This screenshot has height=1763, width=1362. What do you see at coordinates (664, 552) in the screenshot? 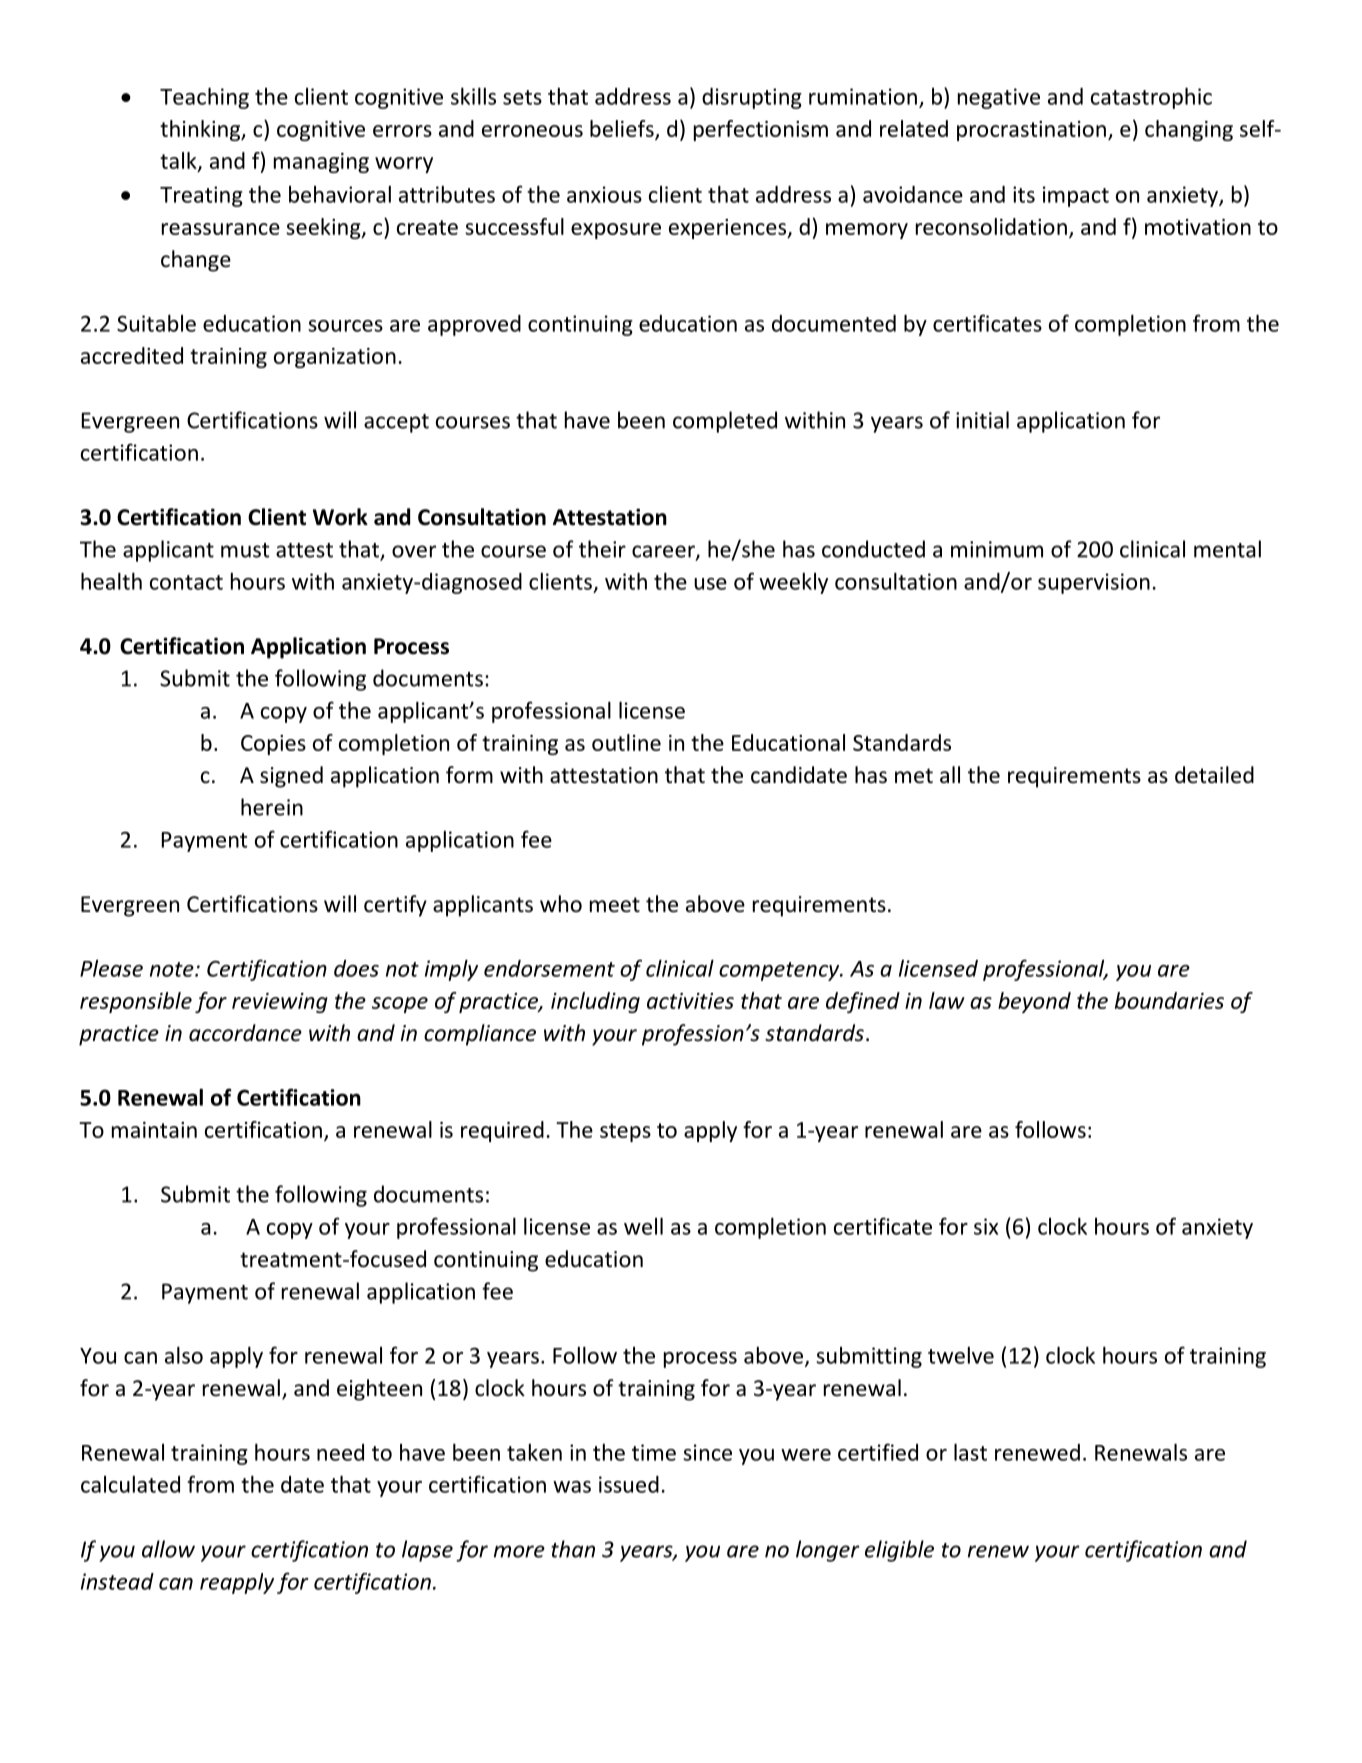
I see `career` at bounding box center [664, 552].
